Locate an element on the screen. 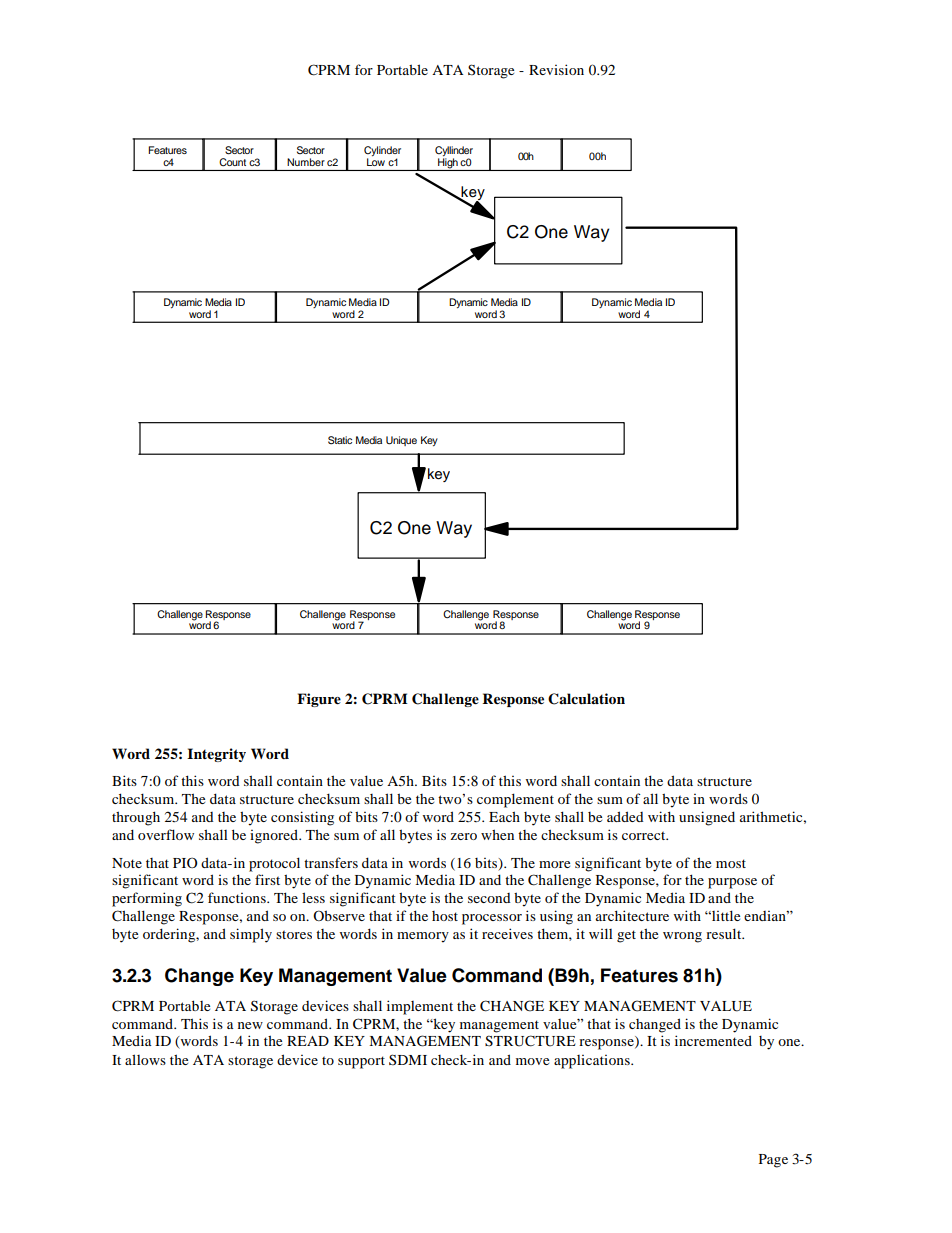 The image size is (952, 1233). Number is located at coordinates (306, 162).
